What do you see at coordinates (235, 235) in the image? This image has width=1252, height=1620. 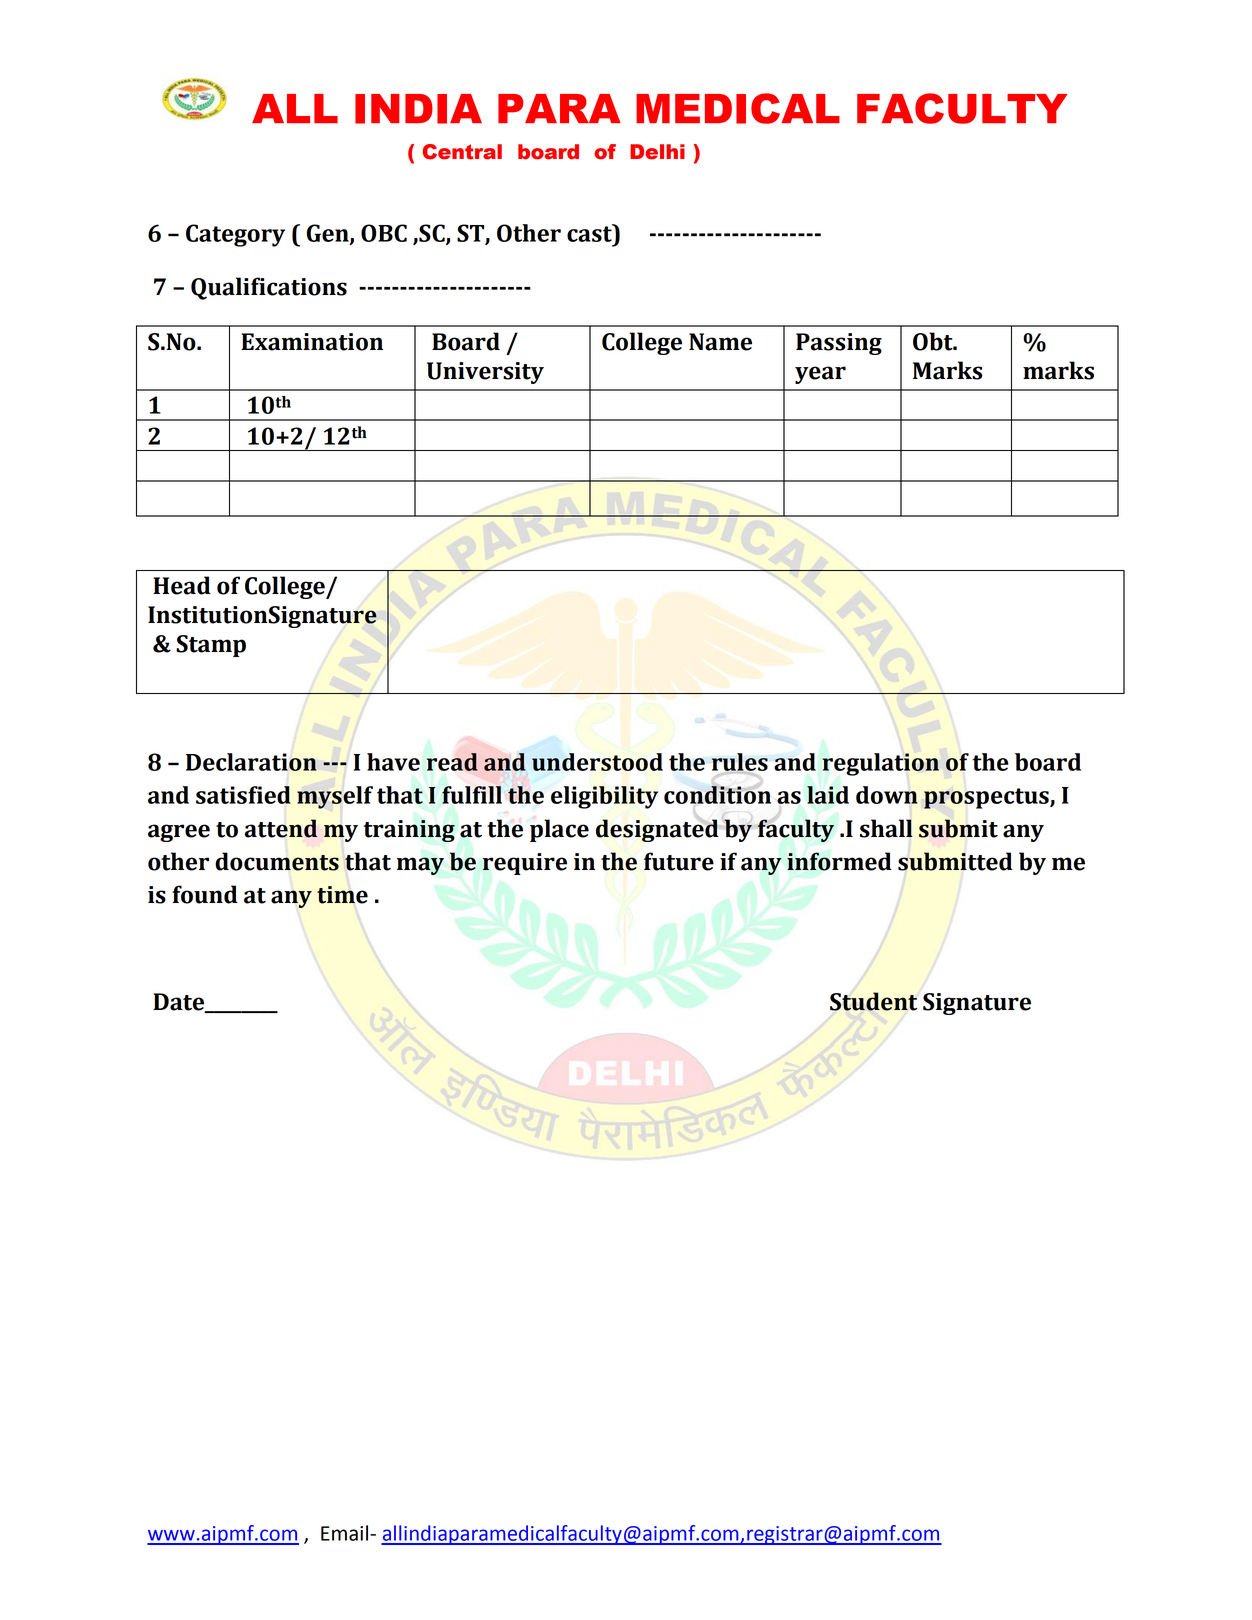 I see `Category` at bounding box center [235, 235].
